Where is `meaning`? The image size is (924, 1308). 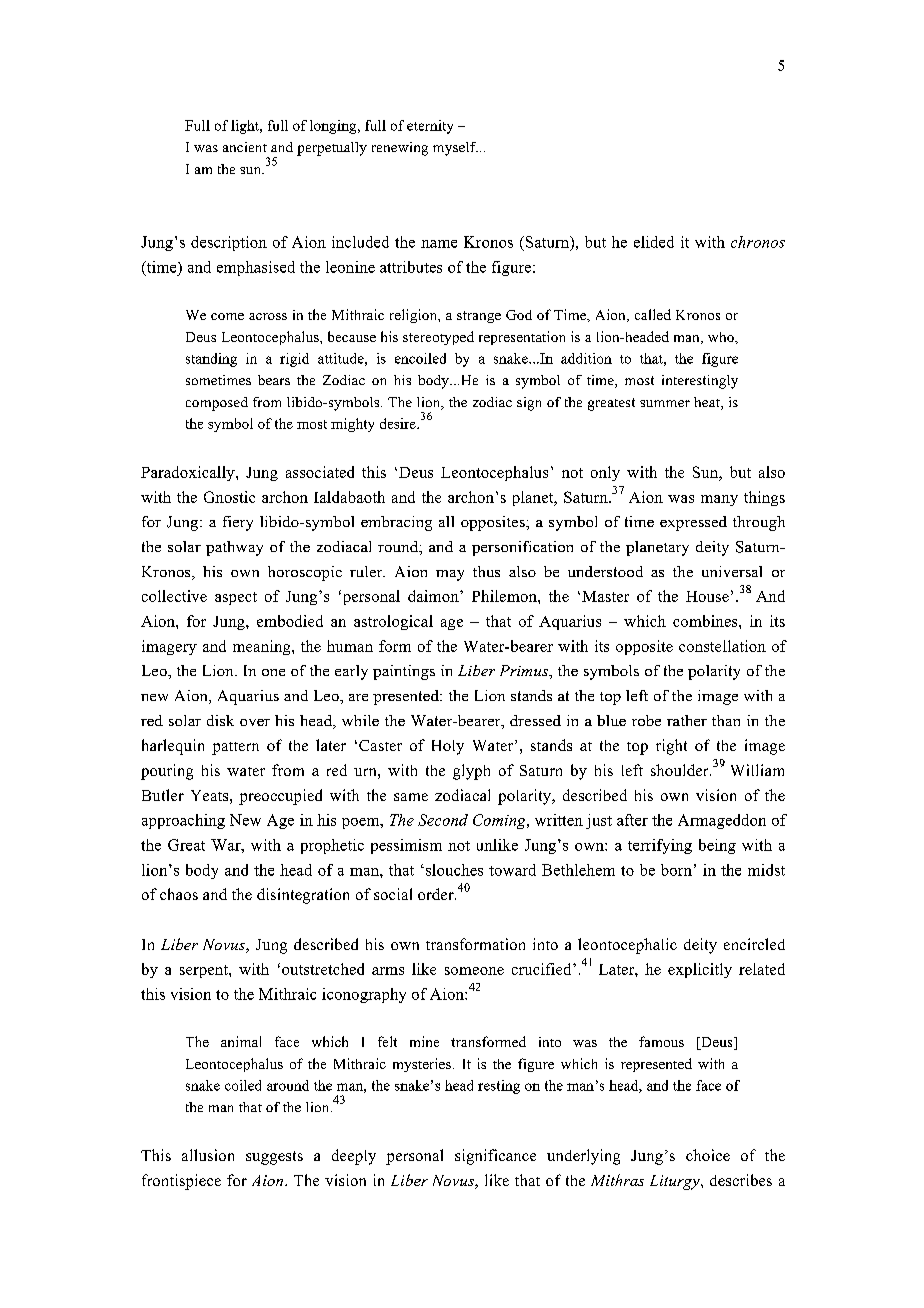 meaning is located at coordinates (263, 647).
